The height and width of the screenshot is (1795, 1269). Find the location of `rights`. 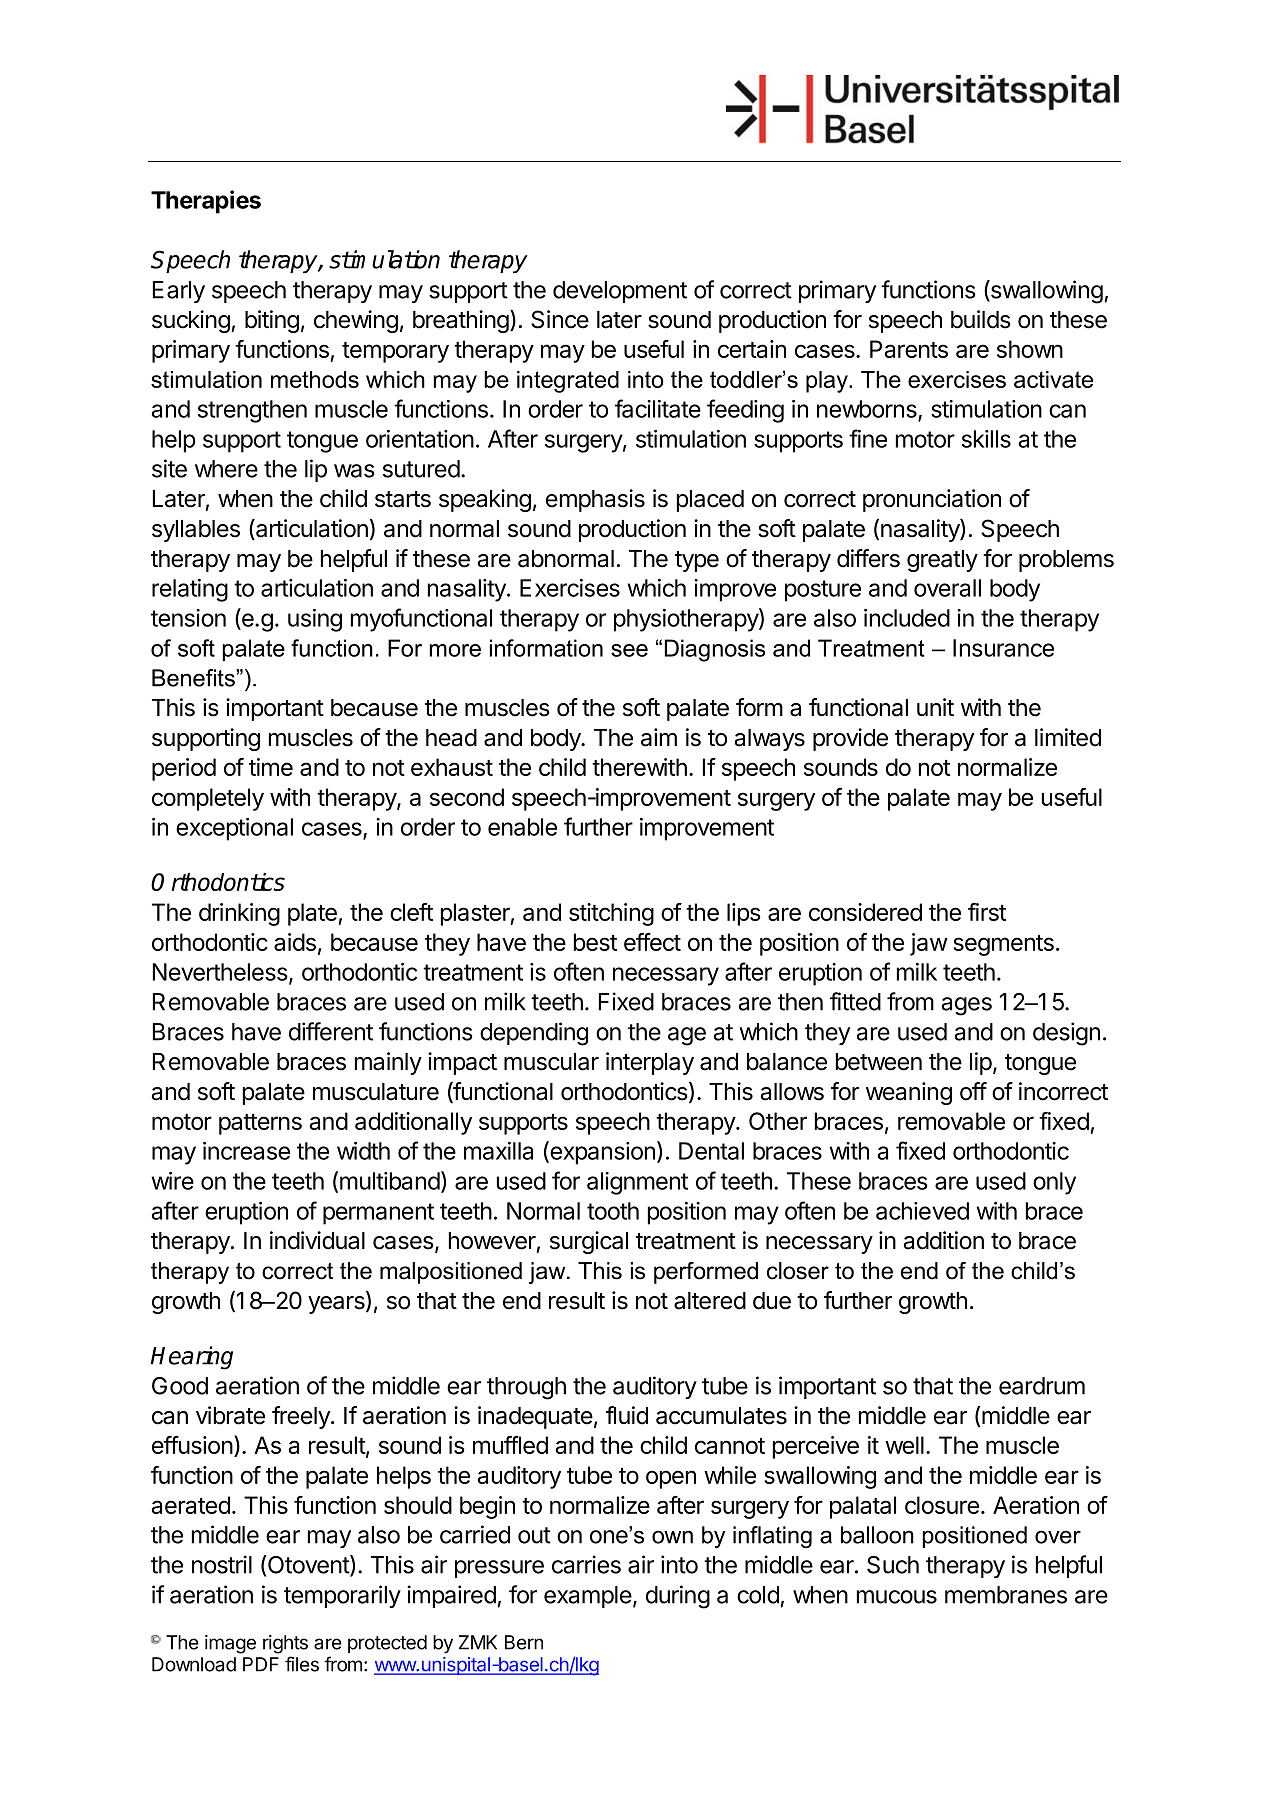

rights is located at coordinates (285, 1644).
